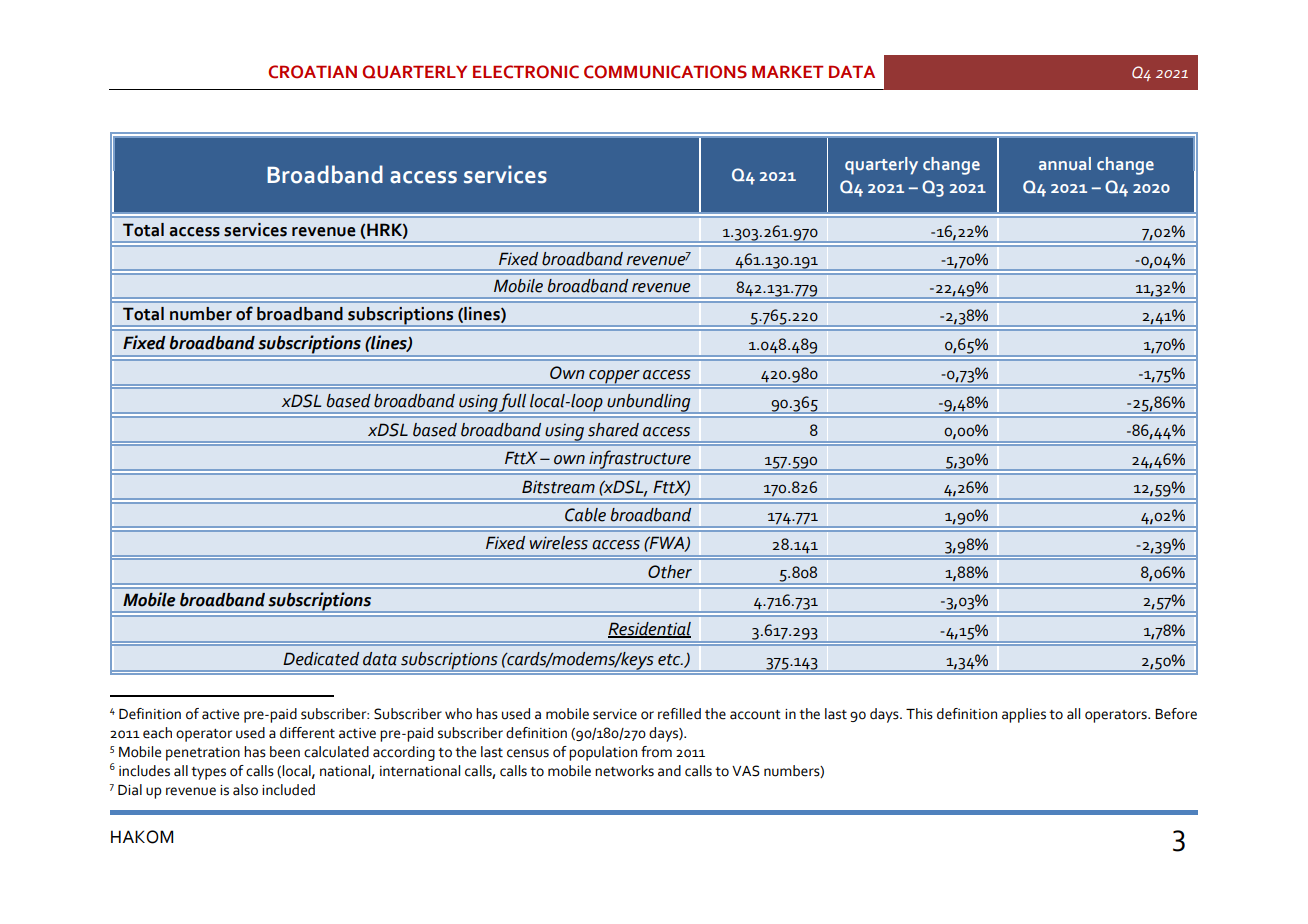  What do you see at coordinates (312, 72) in the screenshot?
I see `CROATIAN` at bounding box center [312, 72].
